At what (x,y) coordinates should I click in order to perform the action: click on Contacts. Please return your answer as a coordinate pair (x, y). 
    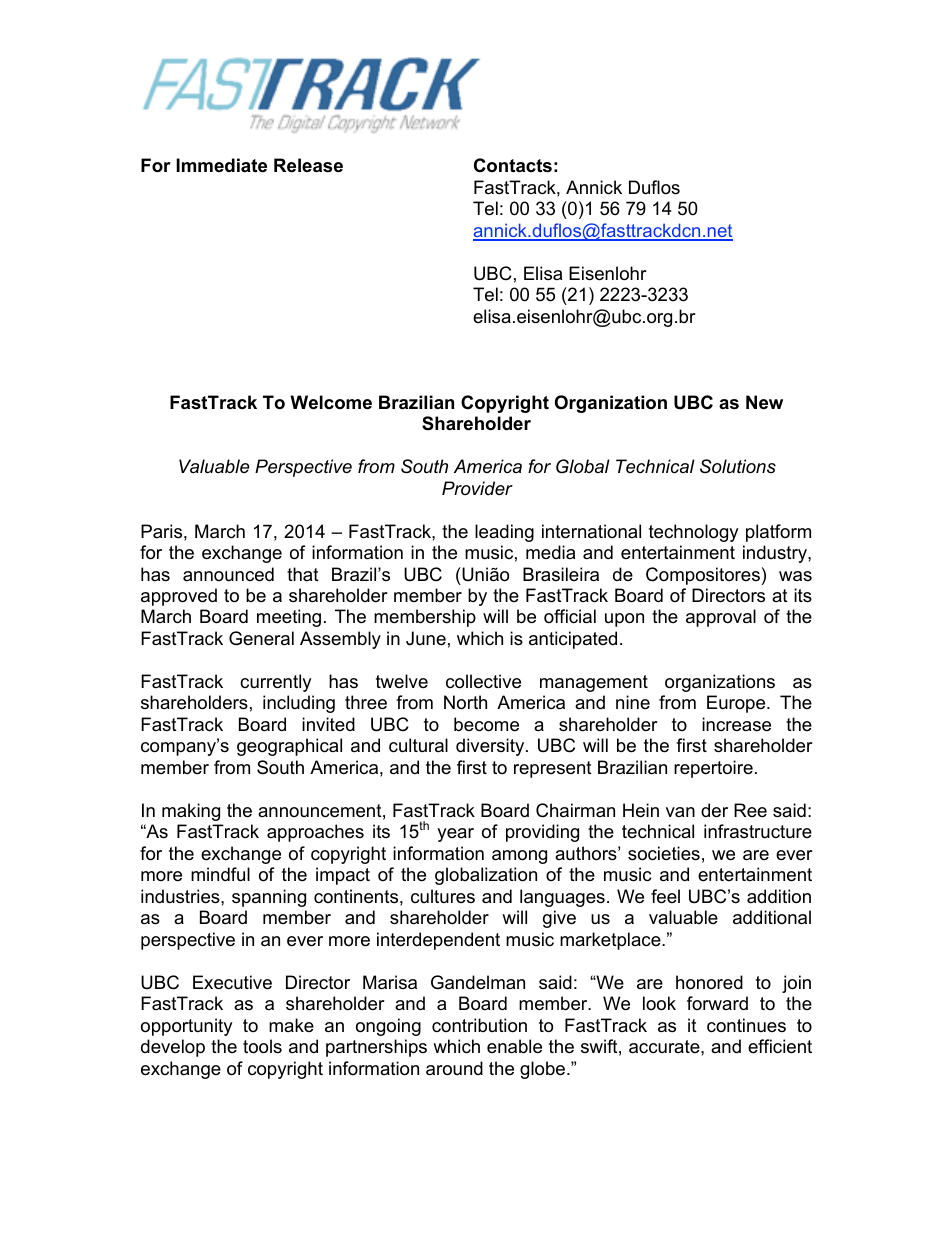
    Looking at the image, I should click on (513, 165).
